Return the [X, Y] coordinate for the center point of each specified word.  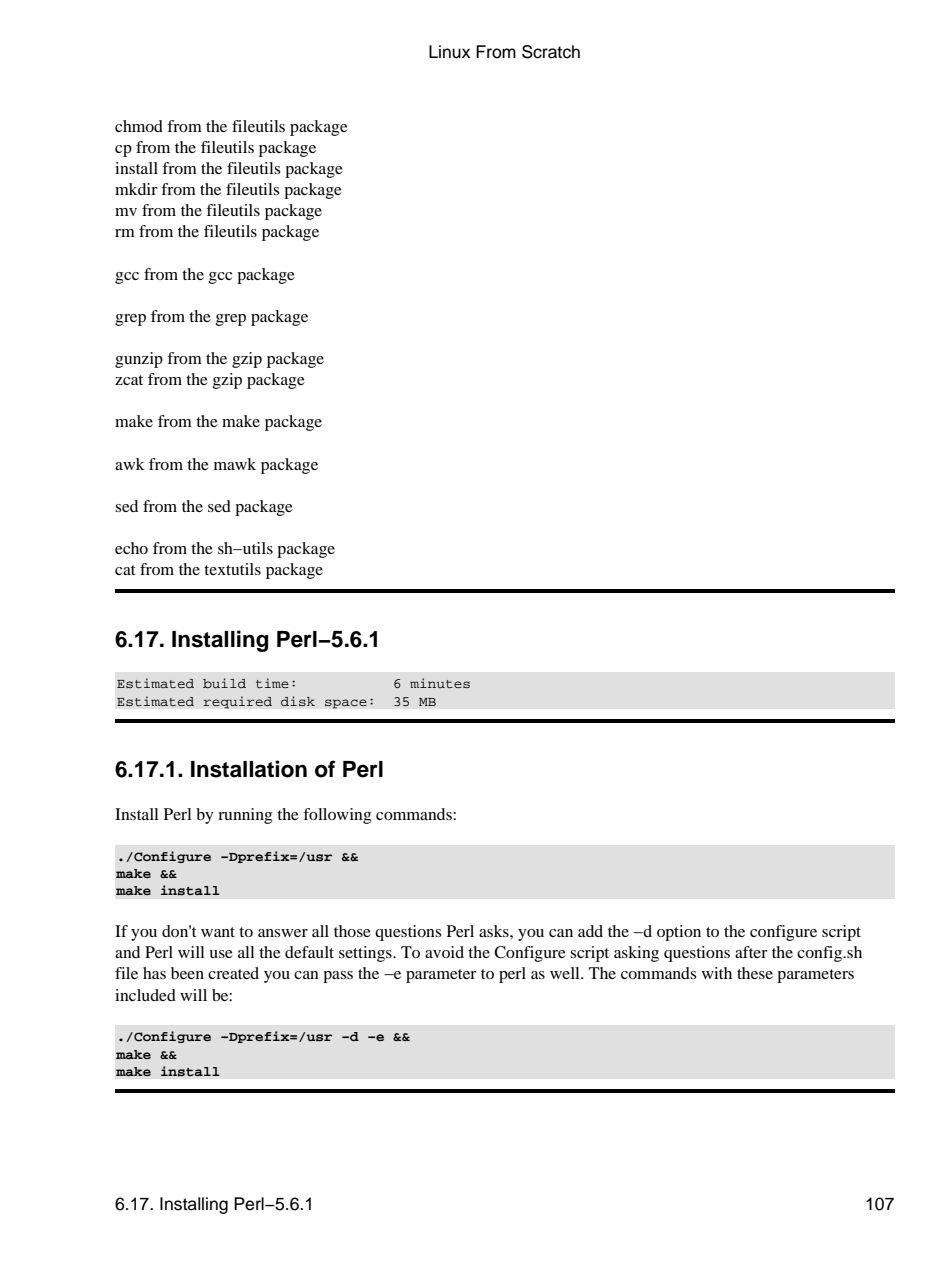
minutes [440, 683]
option [679, 933]
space [346, 704]
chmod [139, 126]
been [187, 973]
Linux [449, 52]
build [224, 683]
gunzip [139, 360]
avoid [444, 952]
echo [131, 548]
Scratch [551, 52]
